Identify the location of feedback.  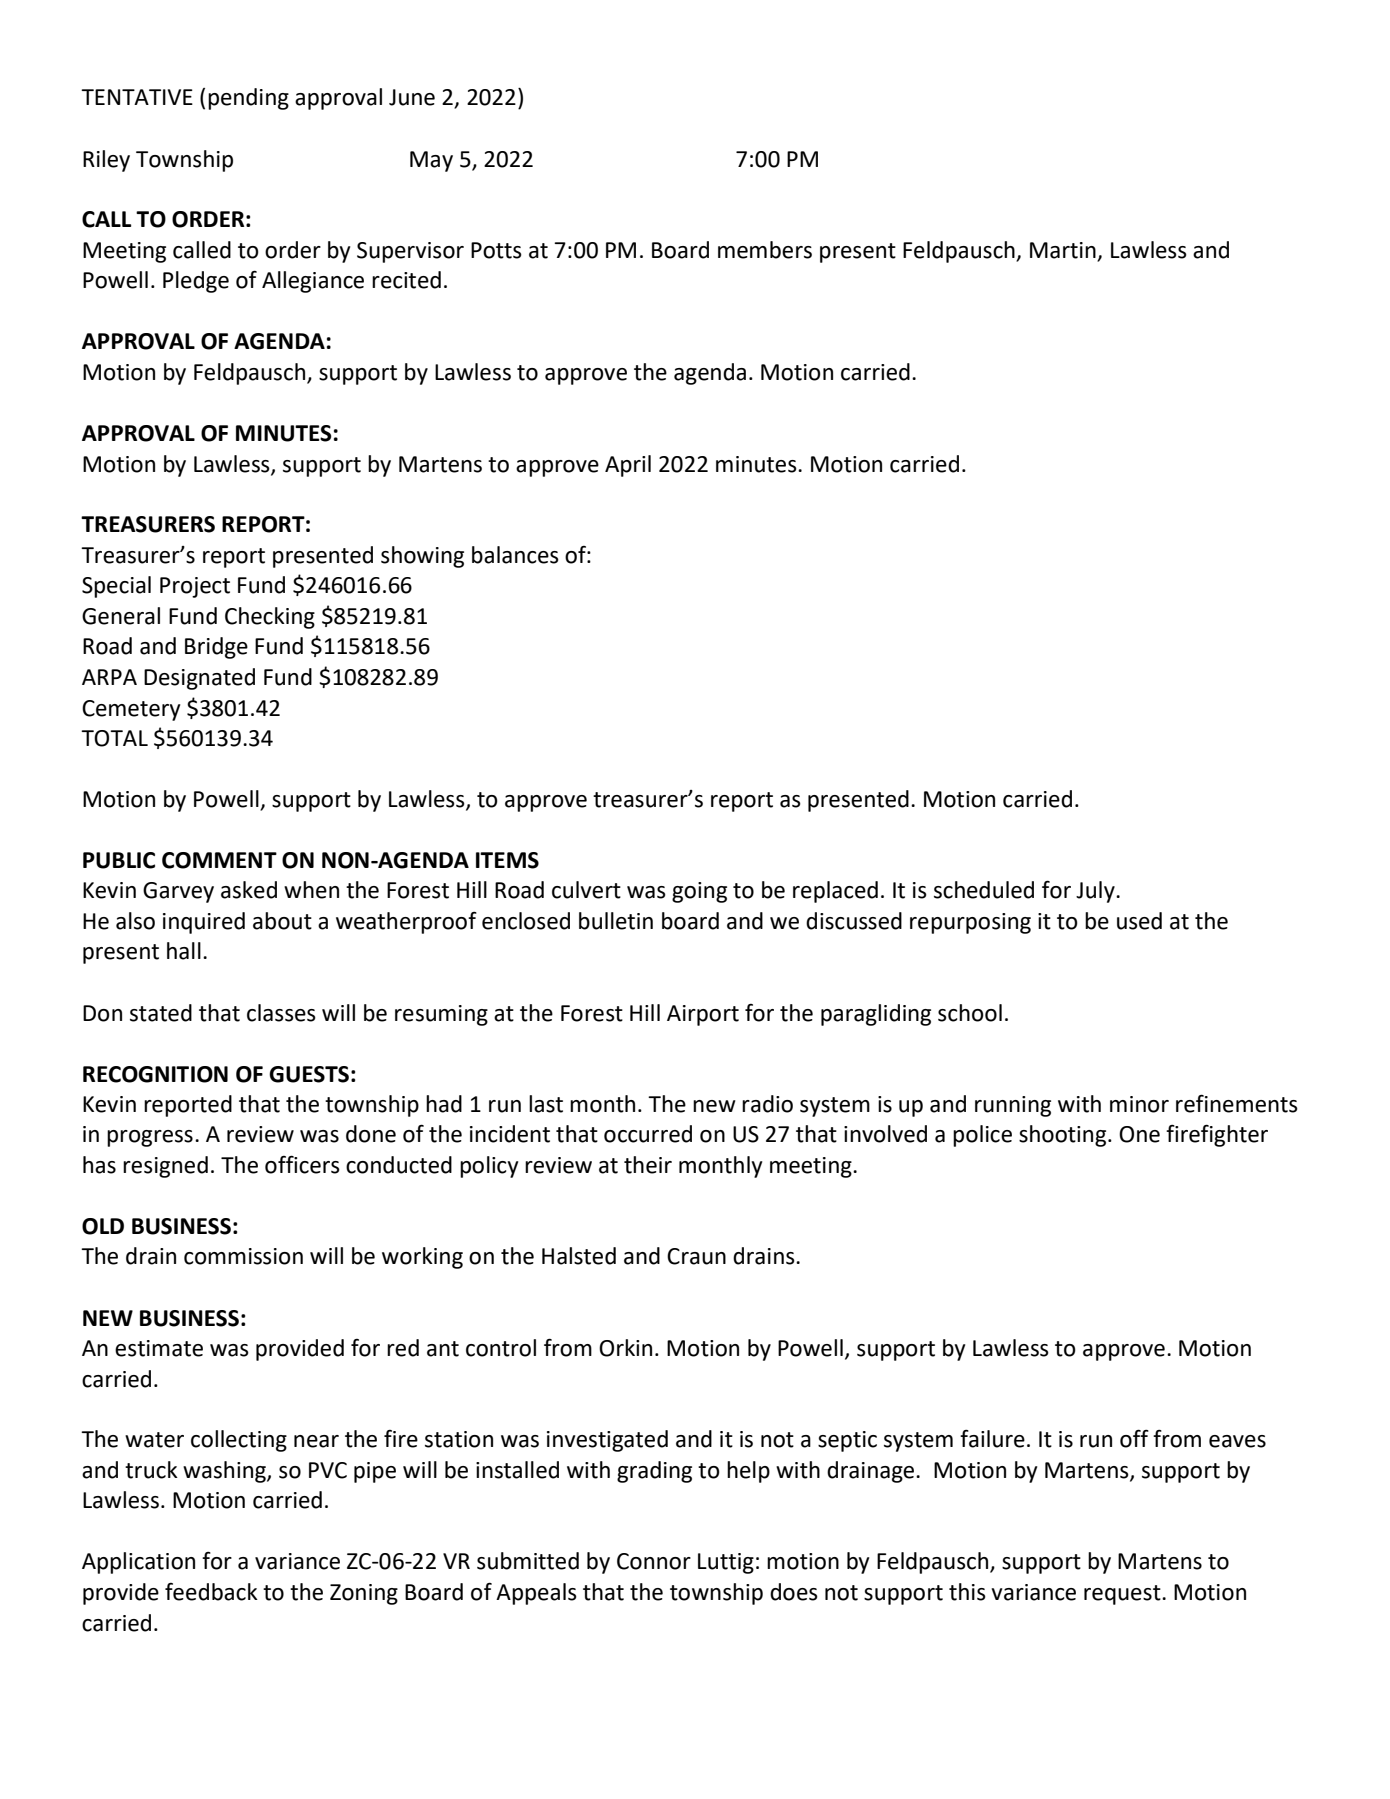
(211, 1592).
